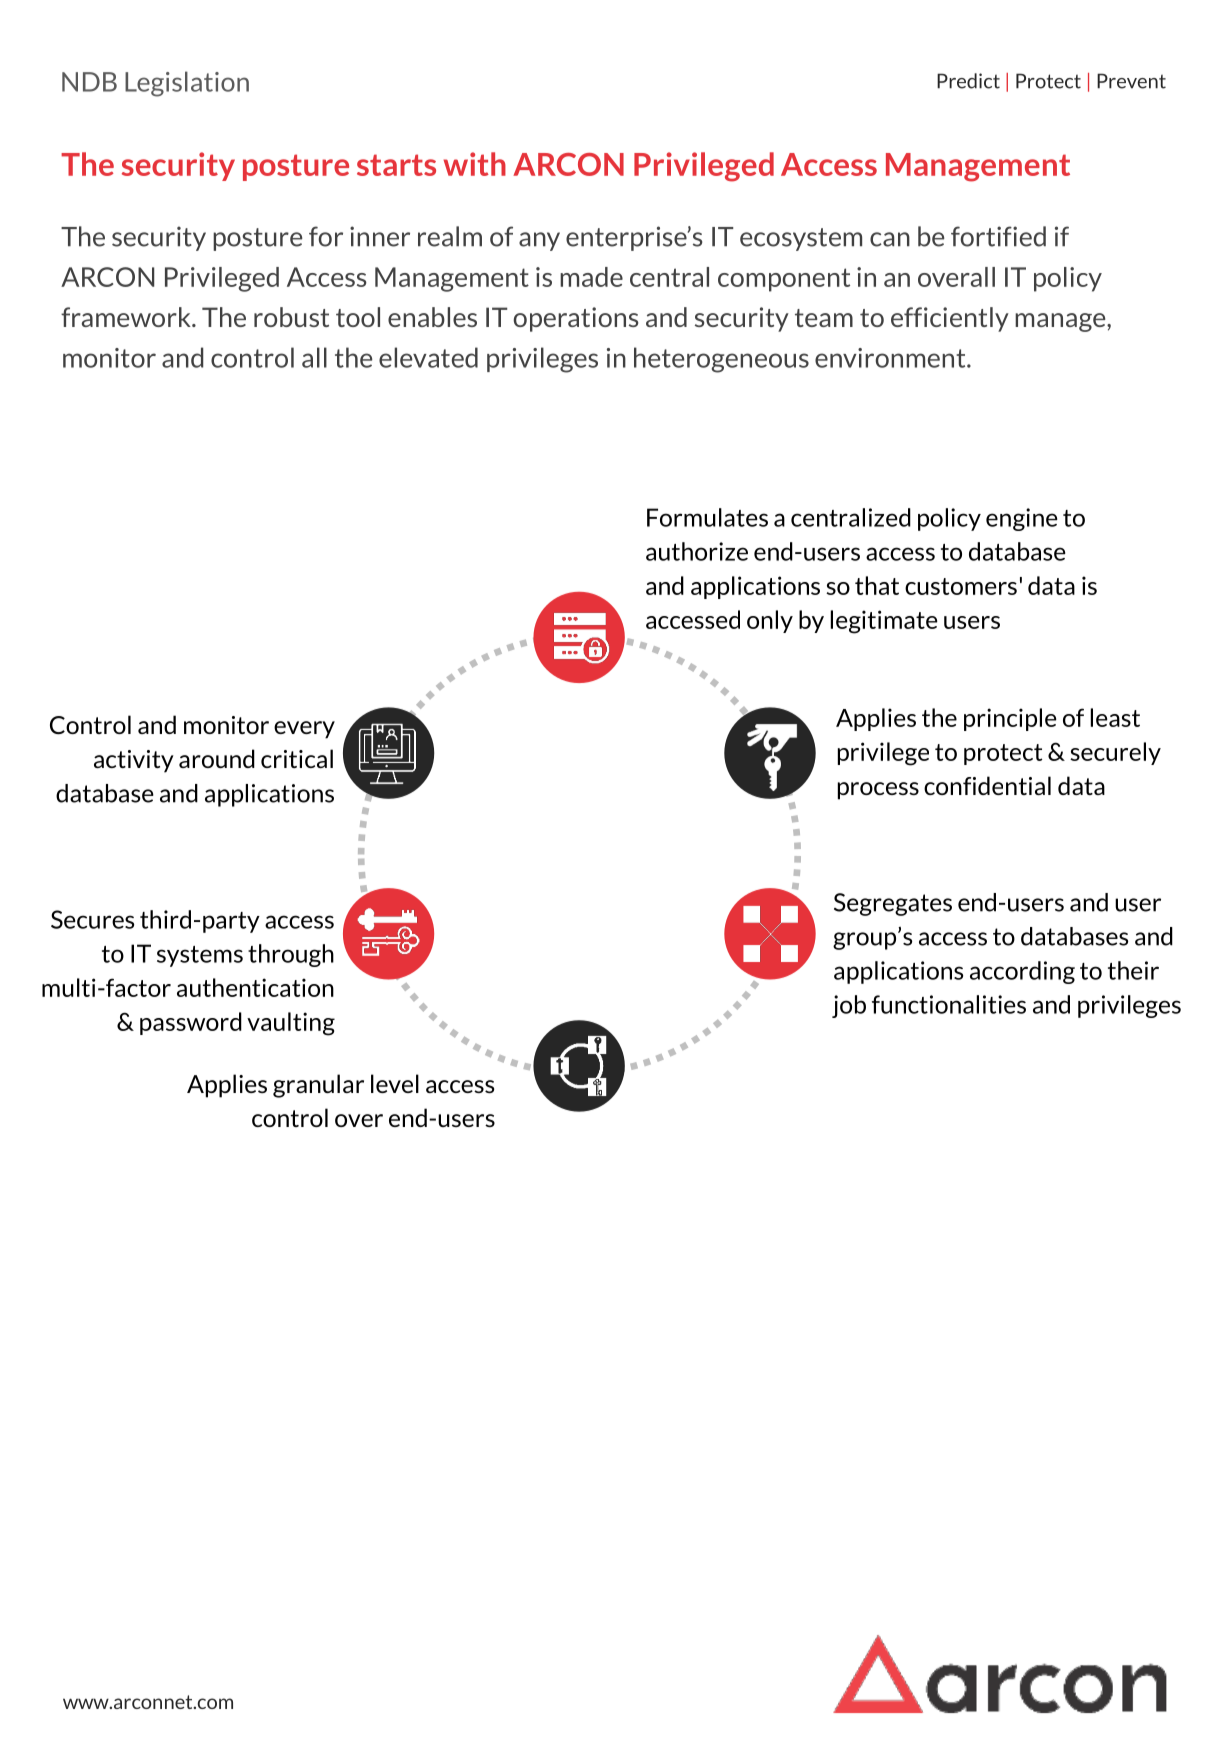 Image resolution: width=1213 pixels, height=1753 pixels. I want to click on authorize, so click(697, 551).
